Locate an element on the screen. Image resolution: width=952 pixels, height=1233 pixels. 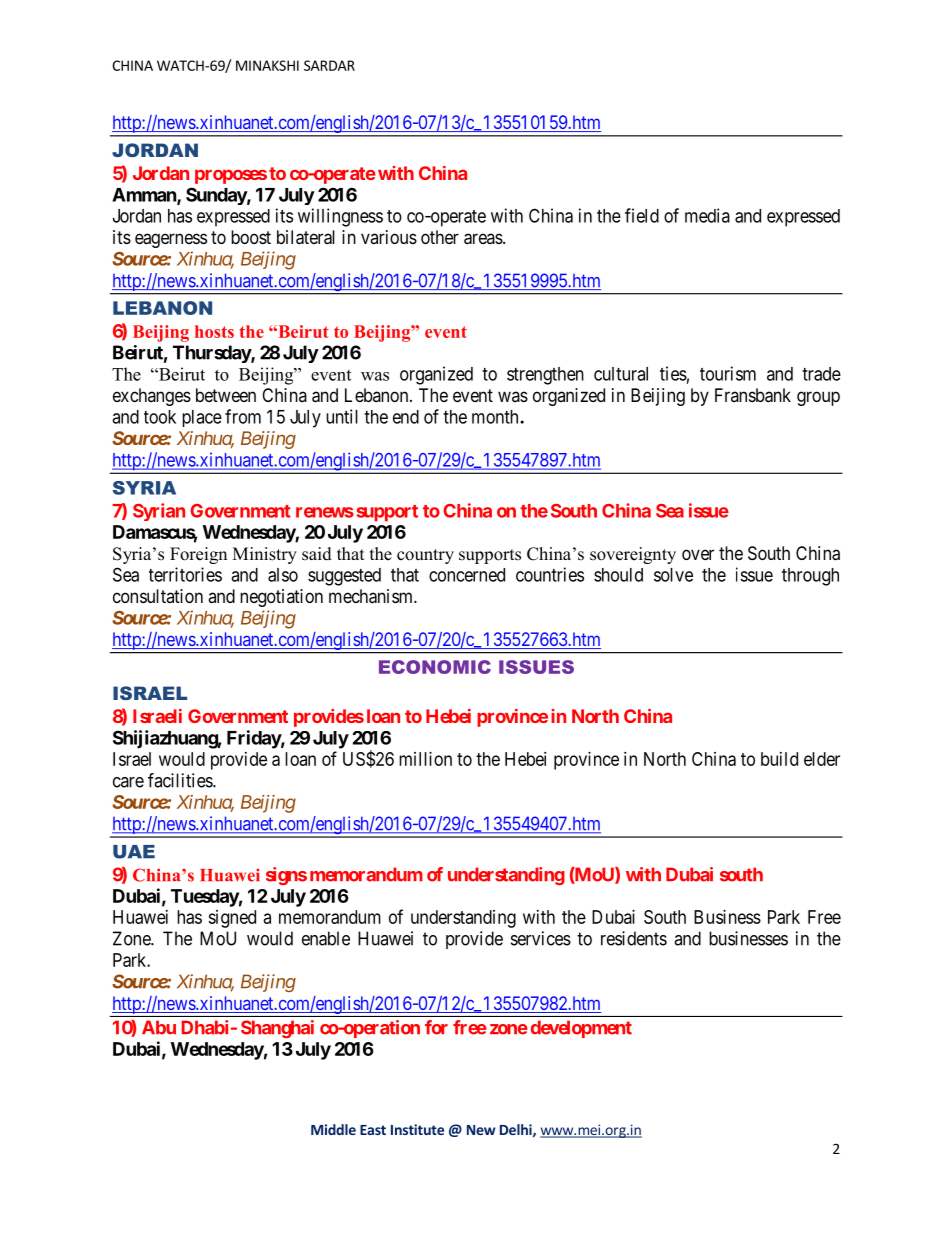
Foreign is located at coordinates (198, 555).
